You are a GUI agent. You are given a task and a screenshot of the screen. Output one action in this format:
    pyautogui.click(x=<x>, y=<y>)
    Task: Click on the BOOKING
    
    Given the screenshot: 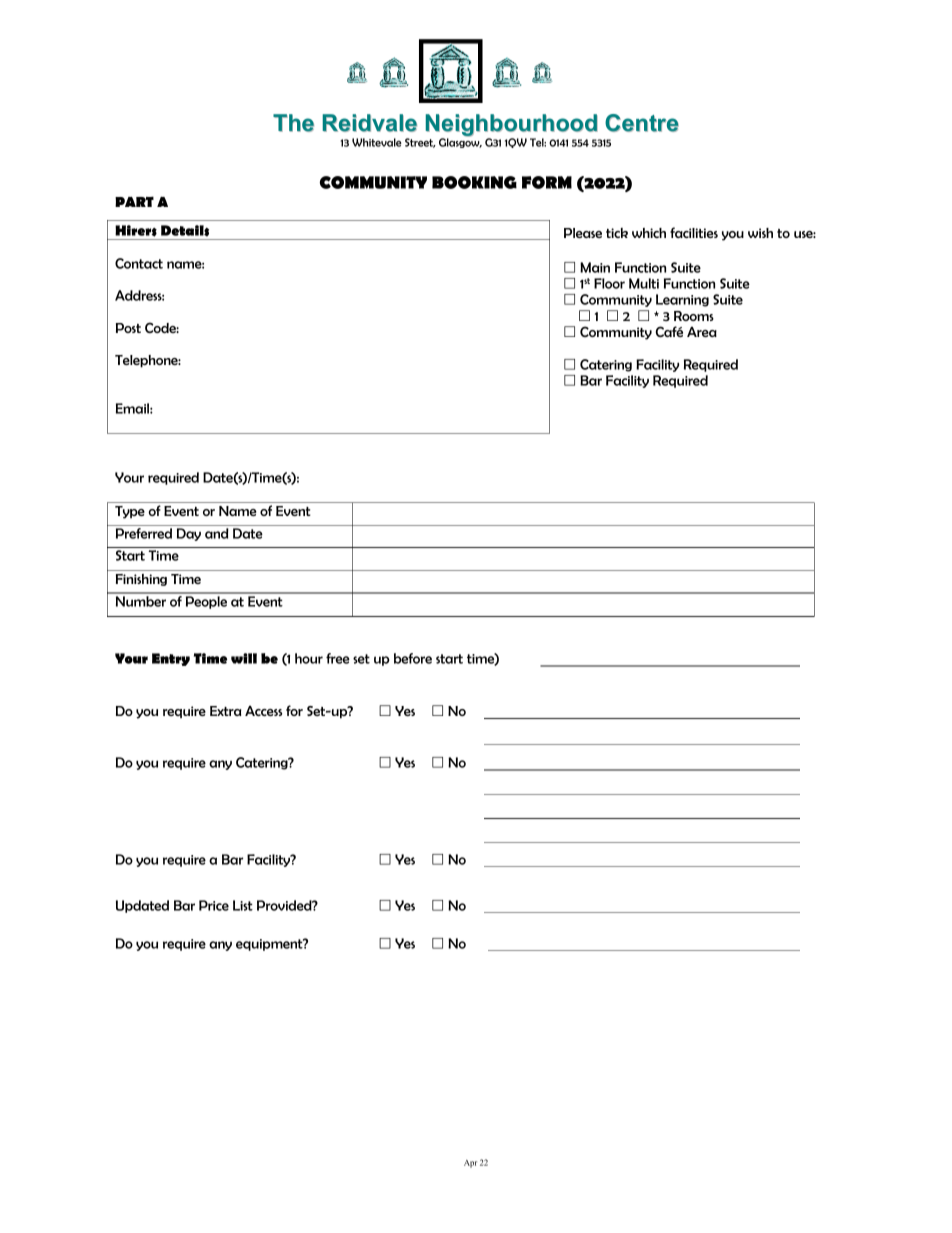 What is the action you would take?
    pyautogui.click(x=474, y=182)
